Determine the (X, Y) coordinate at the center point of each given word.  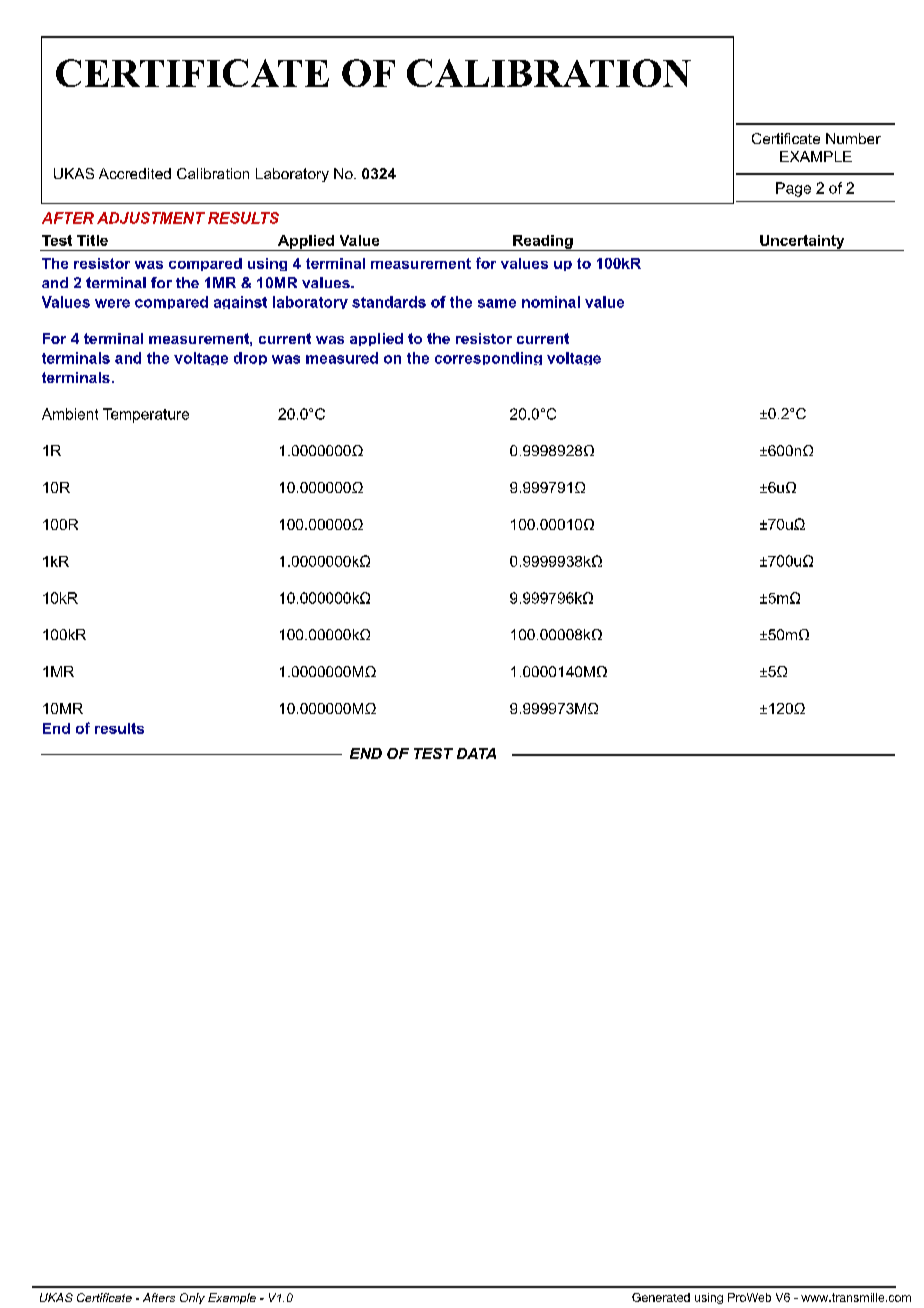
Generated (661, 1297)
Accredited (135, 173)
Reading (543, 243)
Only (192, 1298)
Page (793, 189)
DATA (476, 753)
